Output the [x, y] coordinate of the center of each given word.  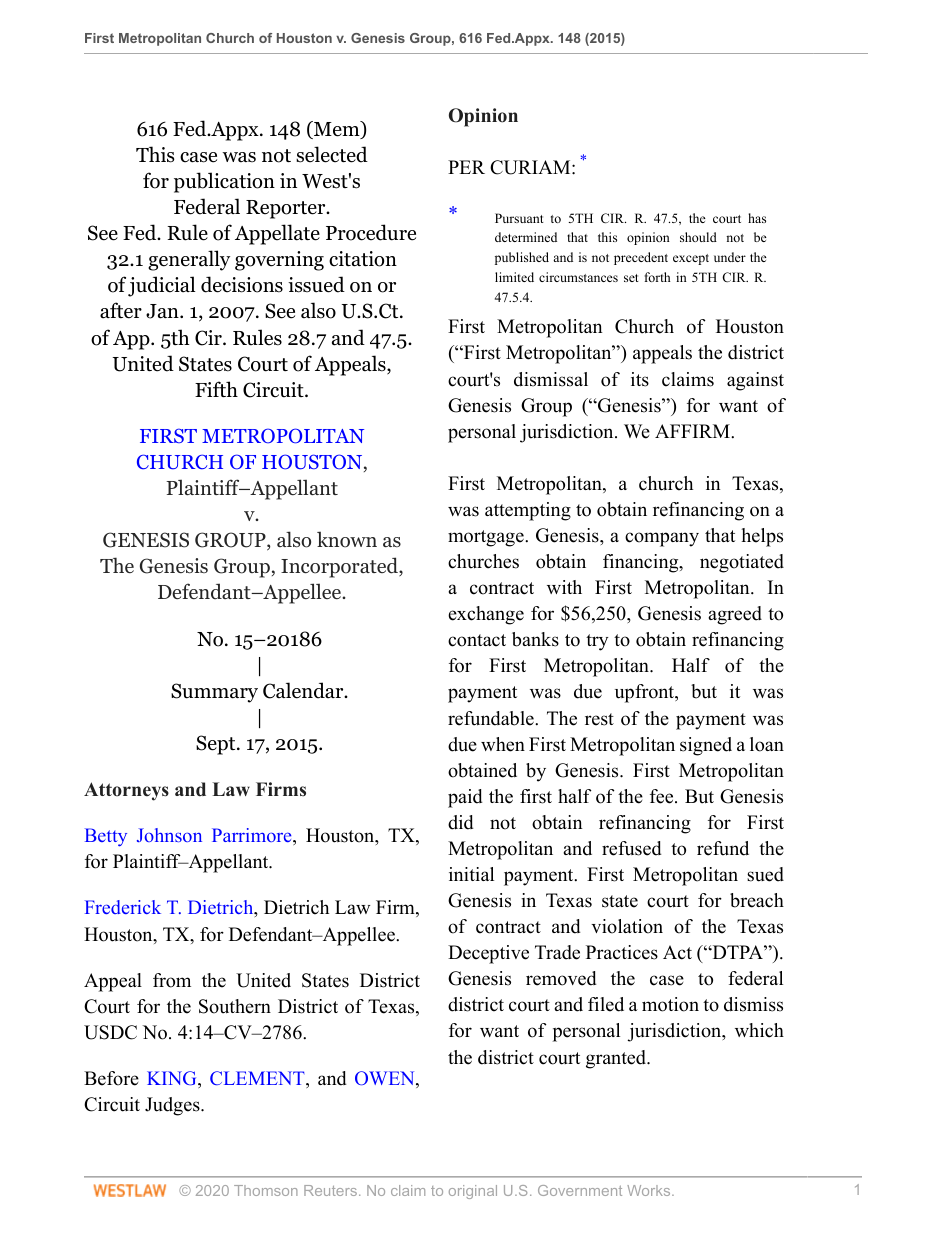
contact [477, 640]
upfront [646, 693]
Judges [173, 1106]
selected [332, 154]
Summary [214, 693]
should [698, 237]
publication [224, 182]
